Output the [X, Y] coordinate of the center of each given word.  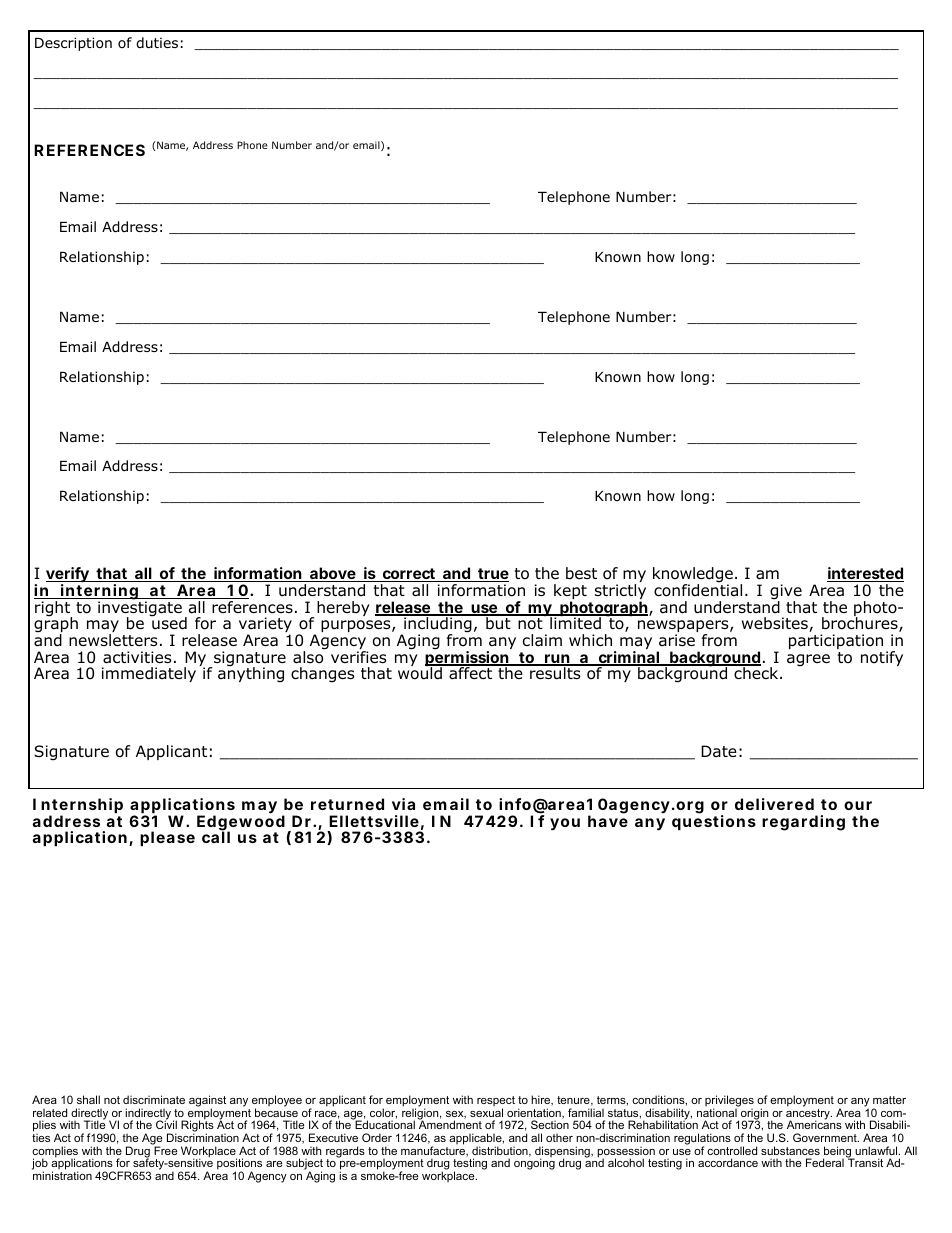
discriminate [154, 1099]
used [169, 623]
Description [73, 44]
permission [469, 660]
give [786, 593]
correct [411, 575]
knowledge [693, 576]
